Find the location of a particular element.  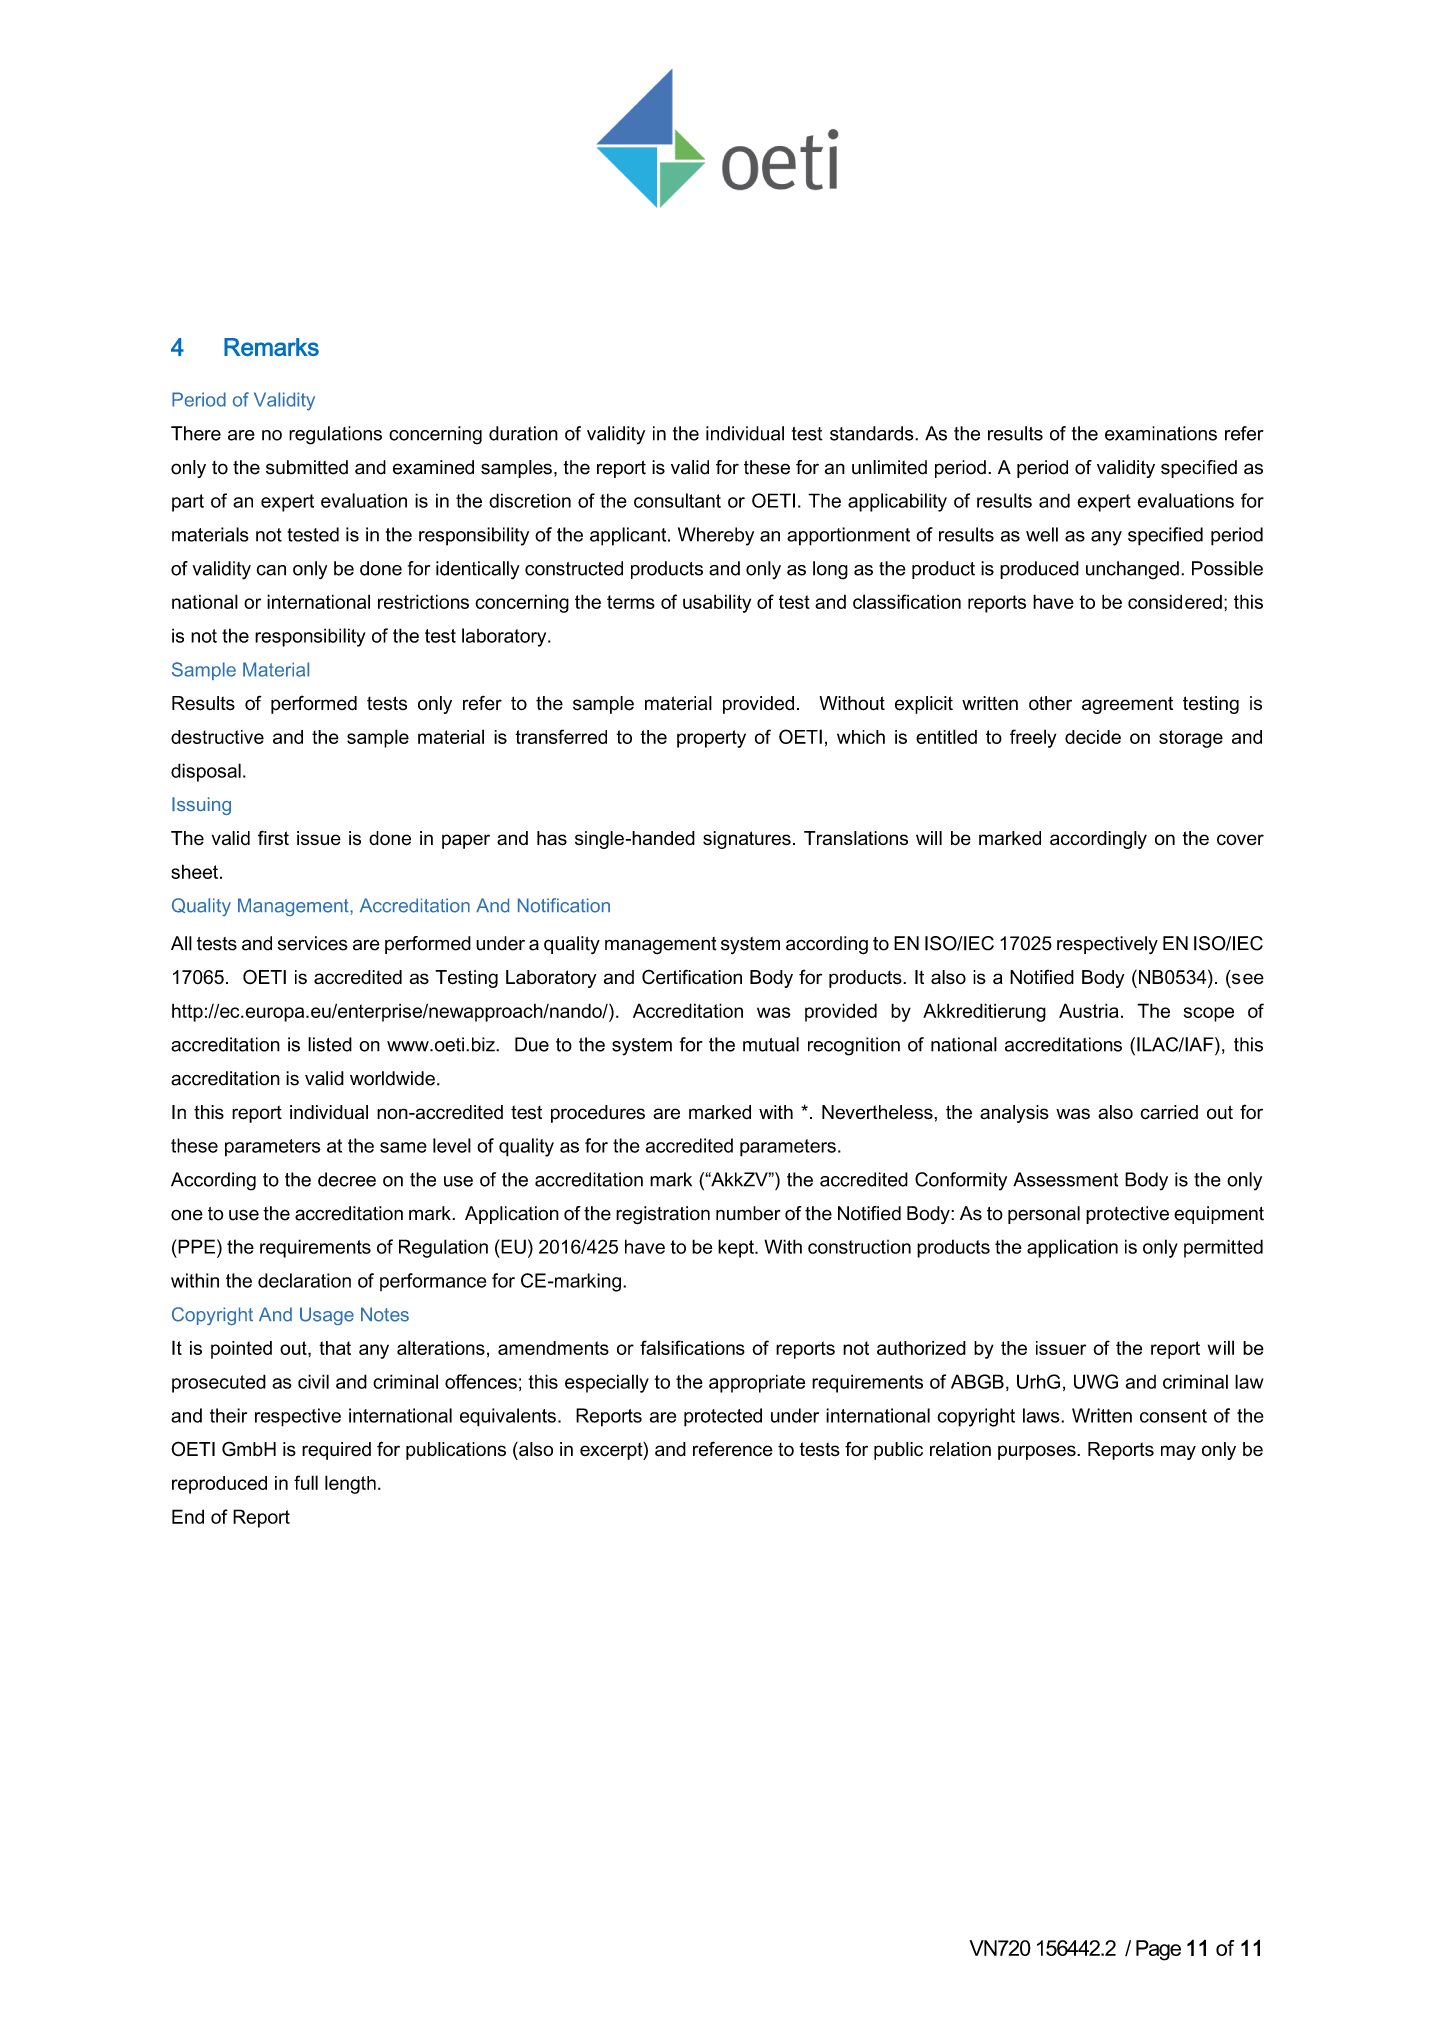

Page is located at coordinates (1158, 1950).
